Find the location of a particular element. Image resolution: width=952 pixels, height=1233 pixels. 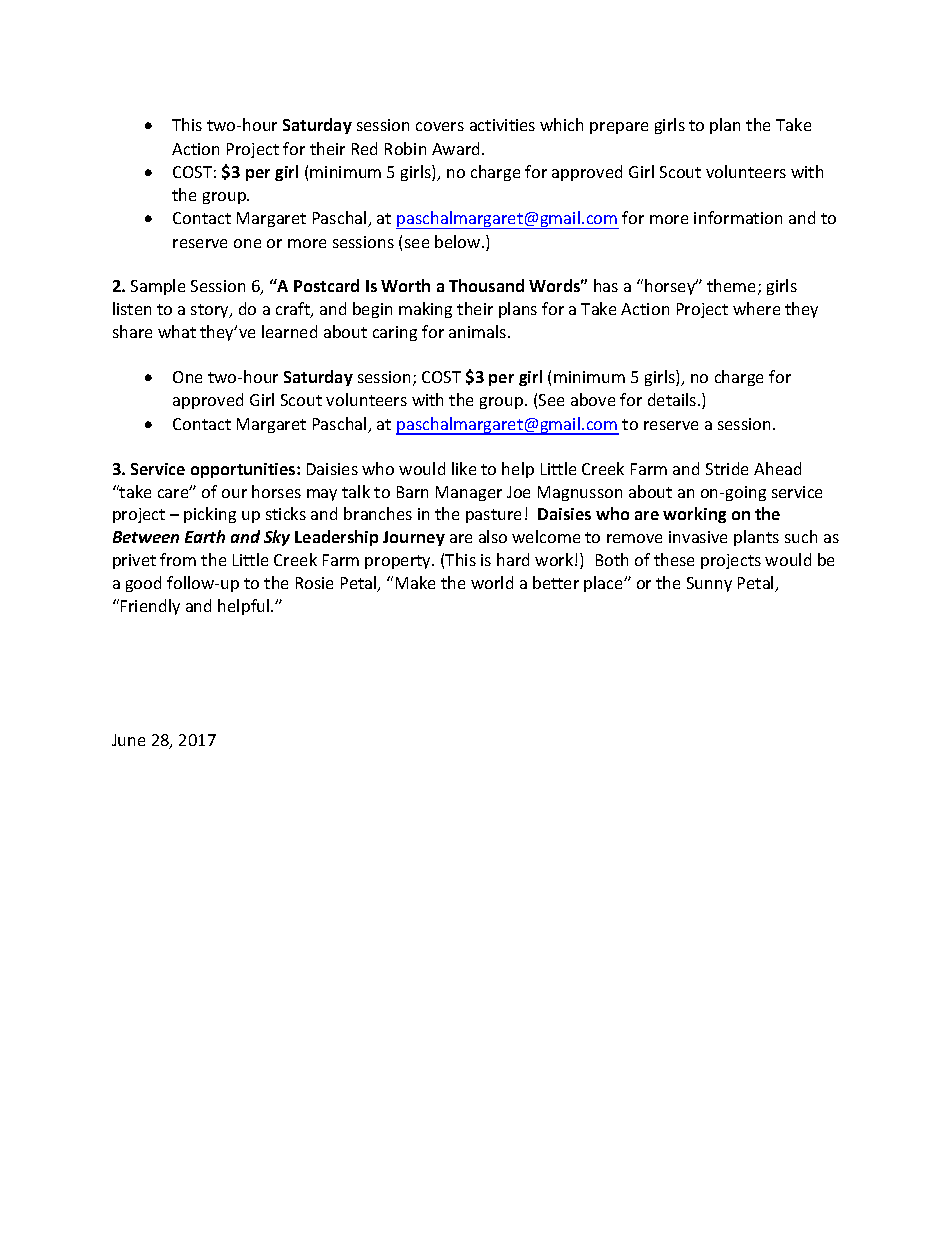

details is located at coordinates (673, 399).
